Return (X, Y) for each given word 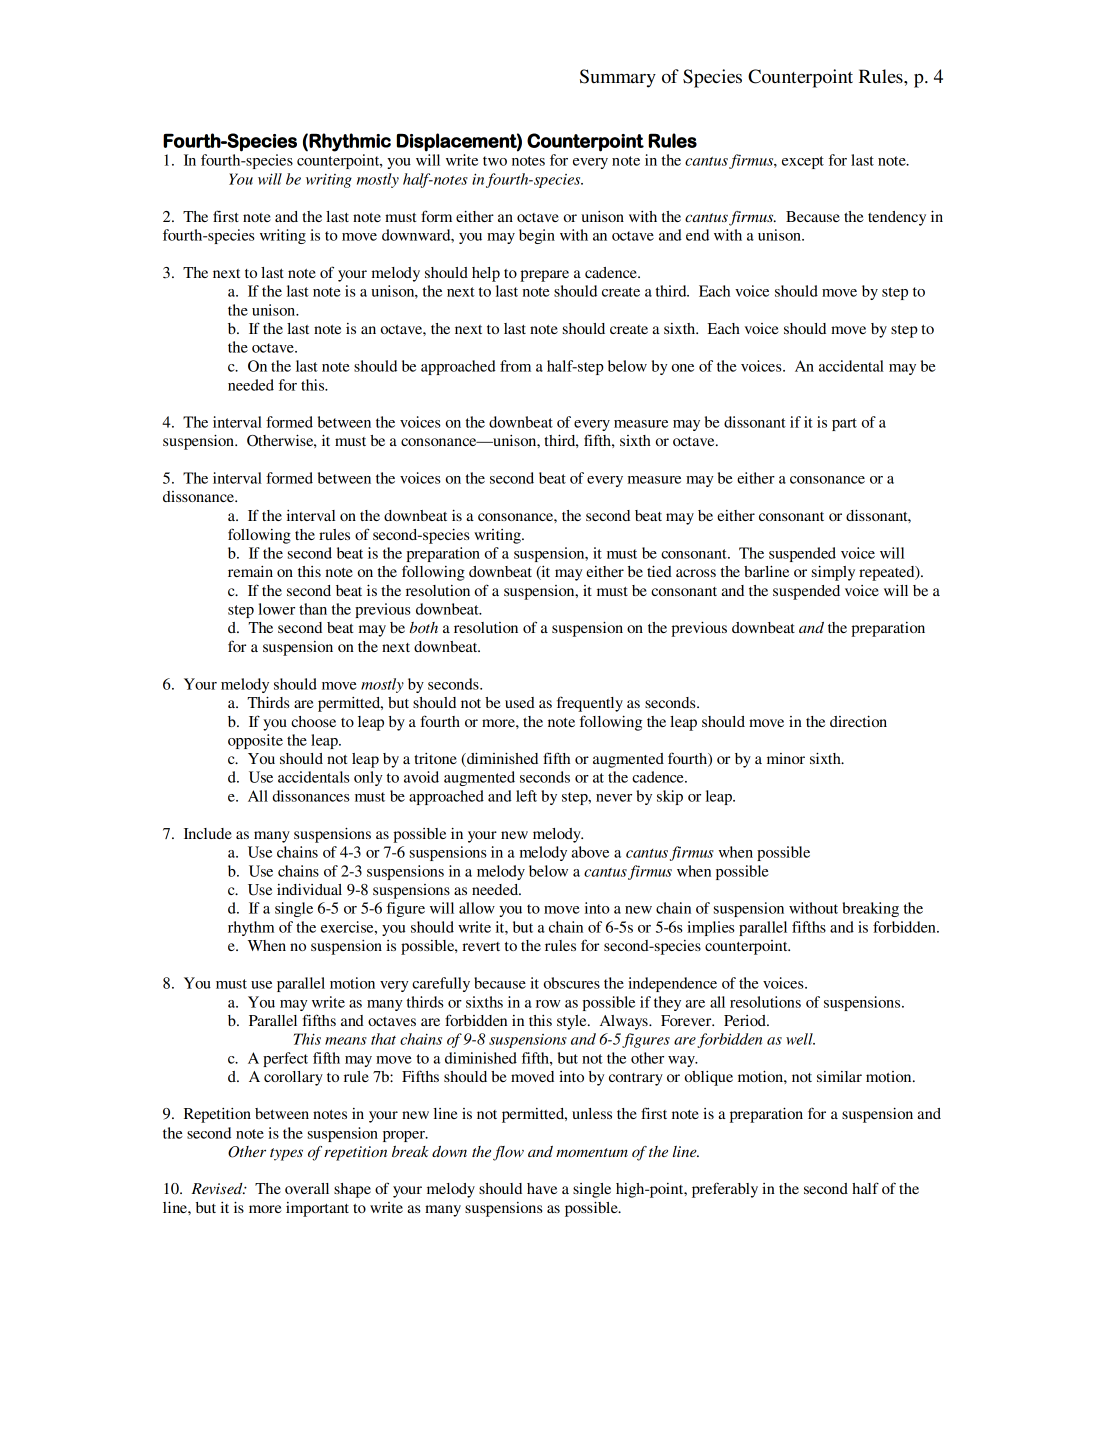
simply (833, 573)
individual (309, 889)
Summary (618, 78)
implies (711, 928)
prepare (544, 276)
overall (307, 1188)
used (520, 702)
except (803, 162)
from (515, 366)
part (844, 424)
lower (276, 609)
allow (477, 908)
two (495, 161)
